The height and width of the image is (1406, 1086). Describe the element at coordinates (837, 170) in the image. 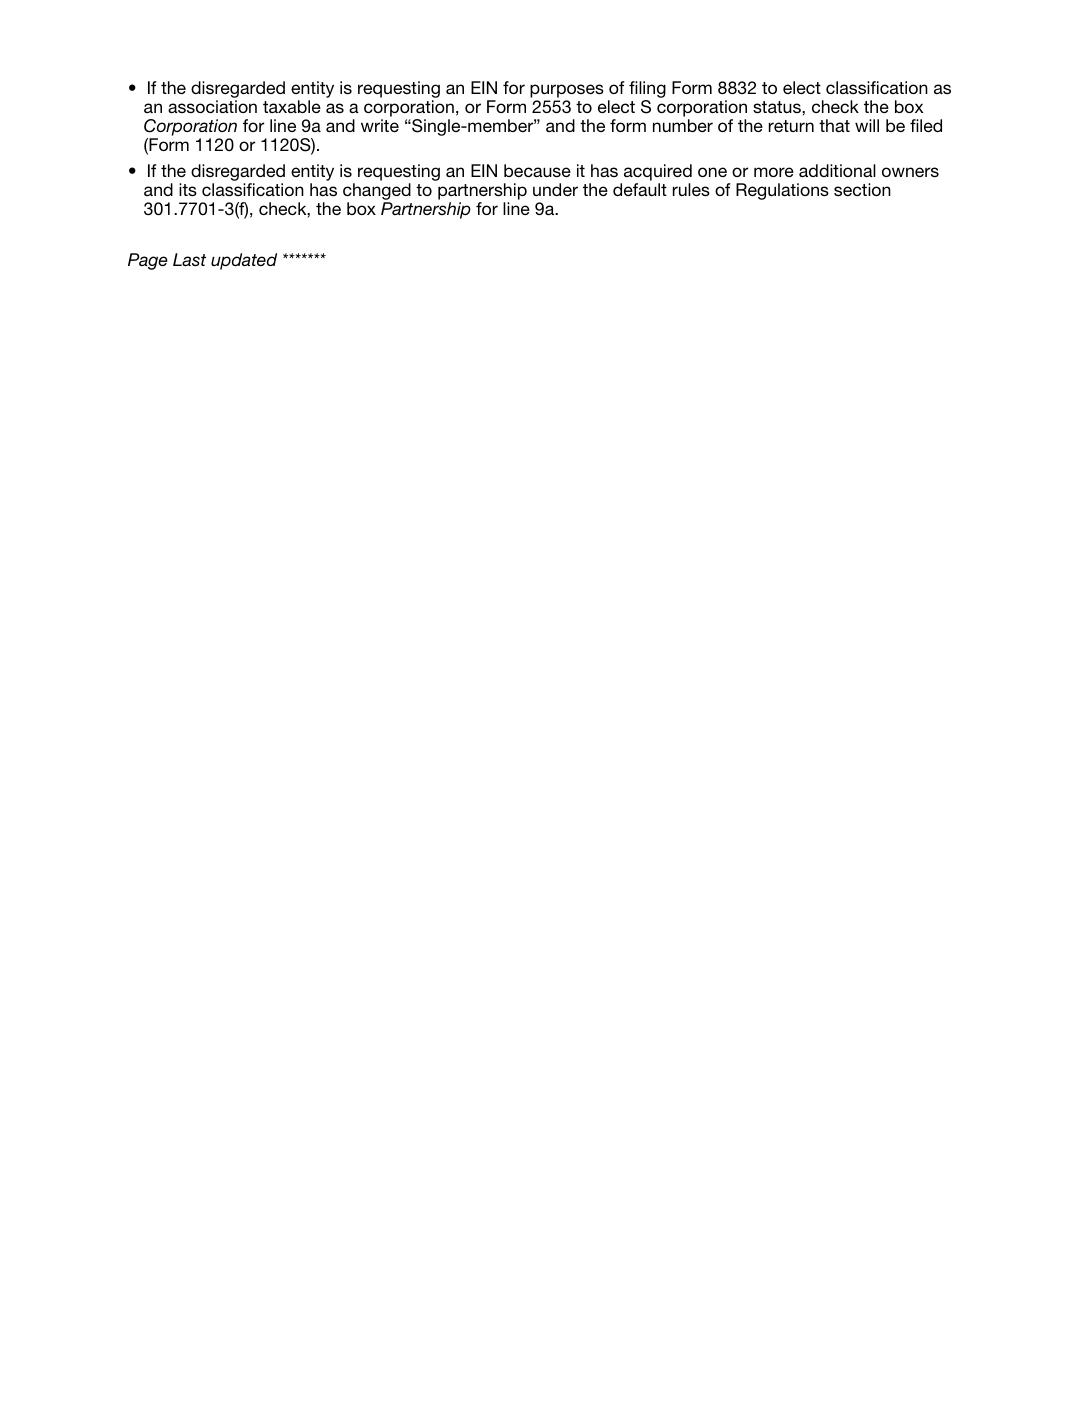

I see `additional` at that location.
